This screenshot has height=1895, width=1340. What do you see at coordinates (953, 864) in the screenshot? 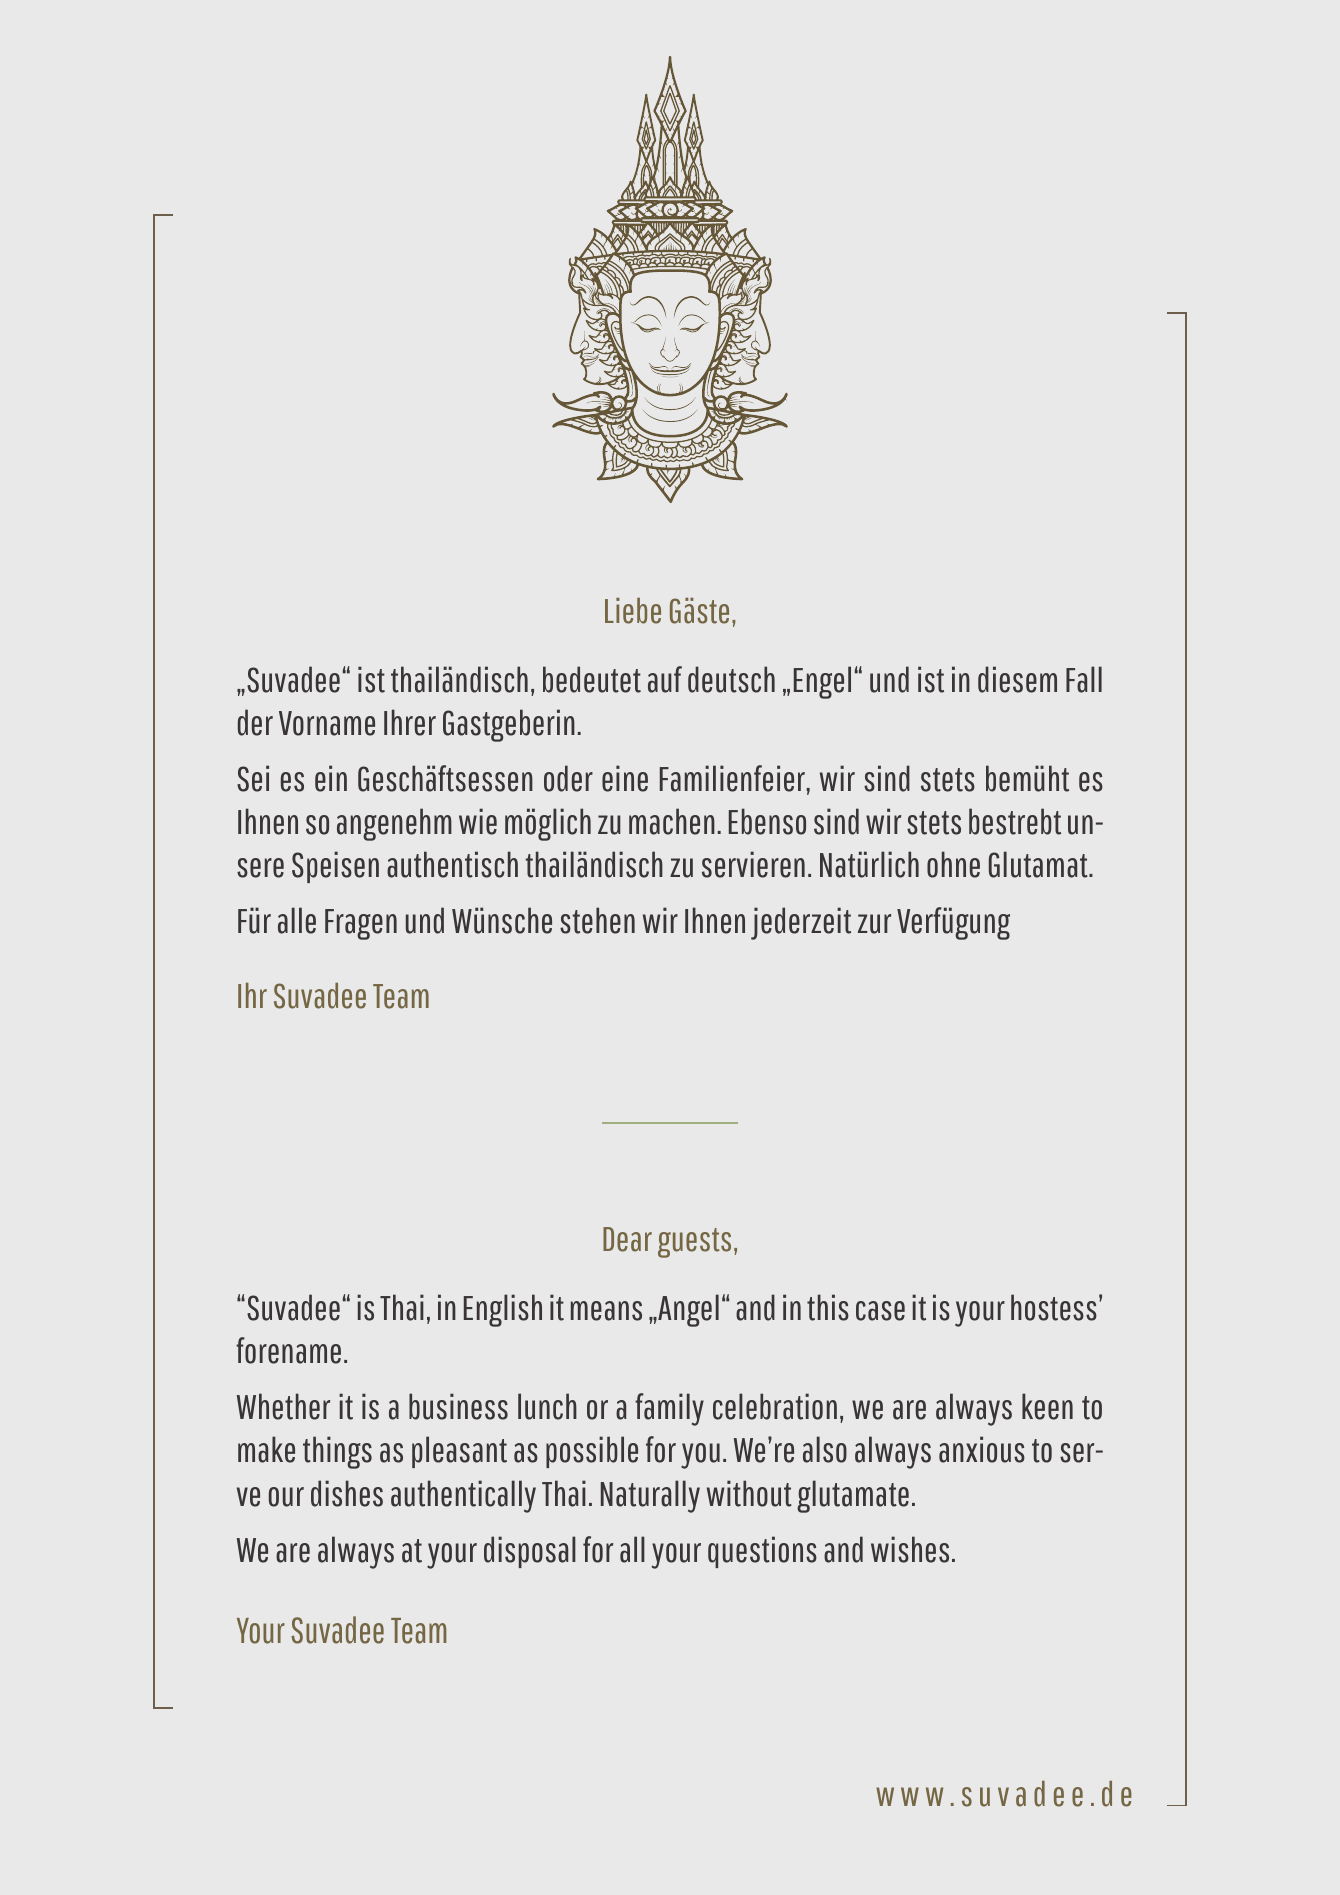
I see `ohne` at bounding box center [953, 864].
